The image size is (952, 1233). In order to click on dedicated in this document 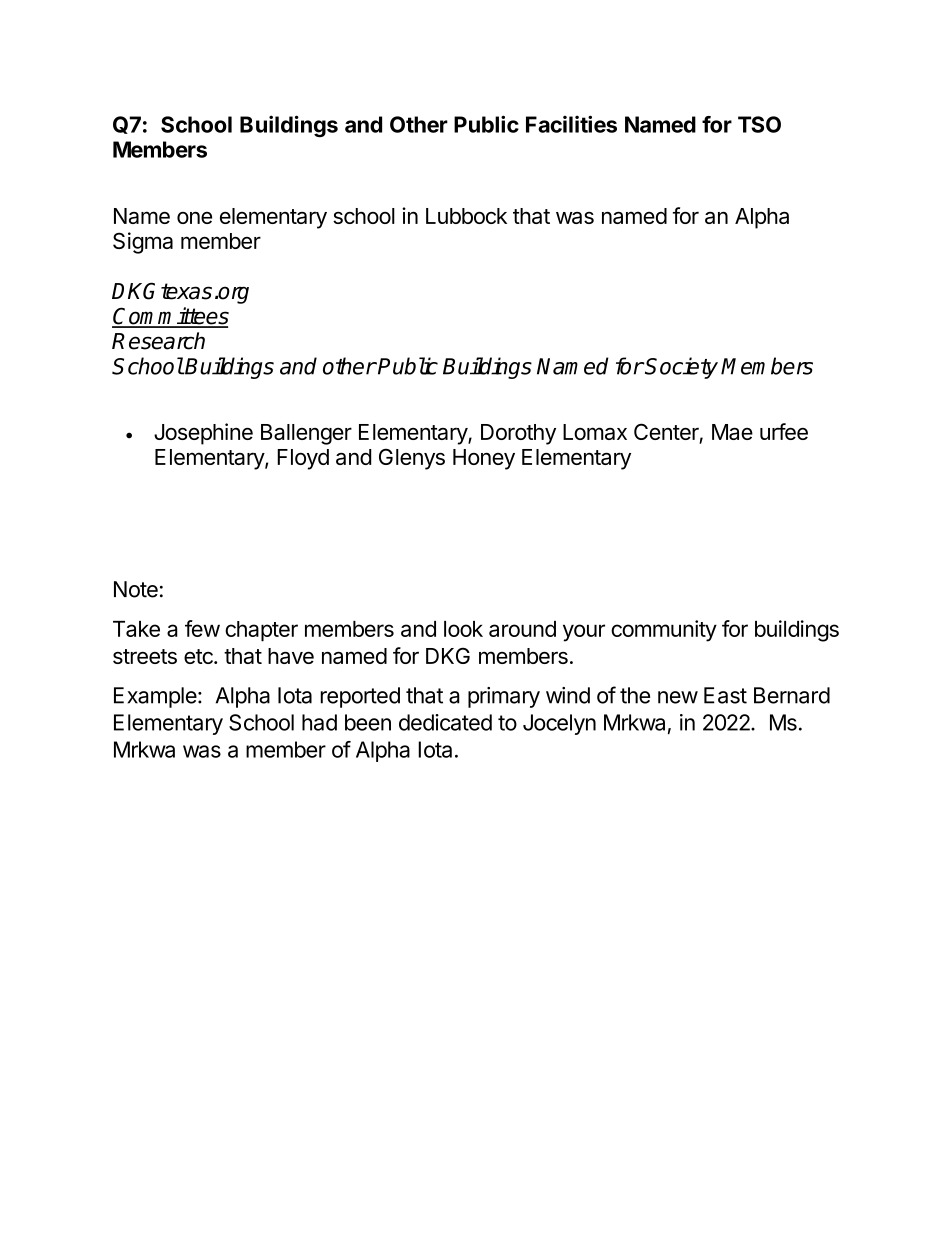, I will do `click(445, 722)`.
